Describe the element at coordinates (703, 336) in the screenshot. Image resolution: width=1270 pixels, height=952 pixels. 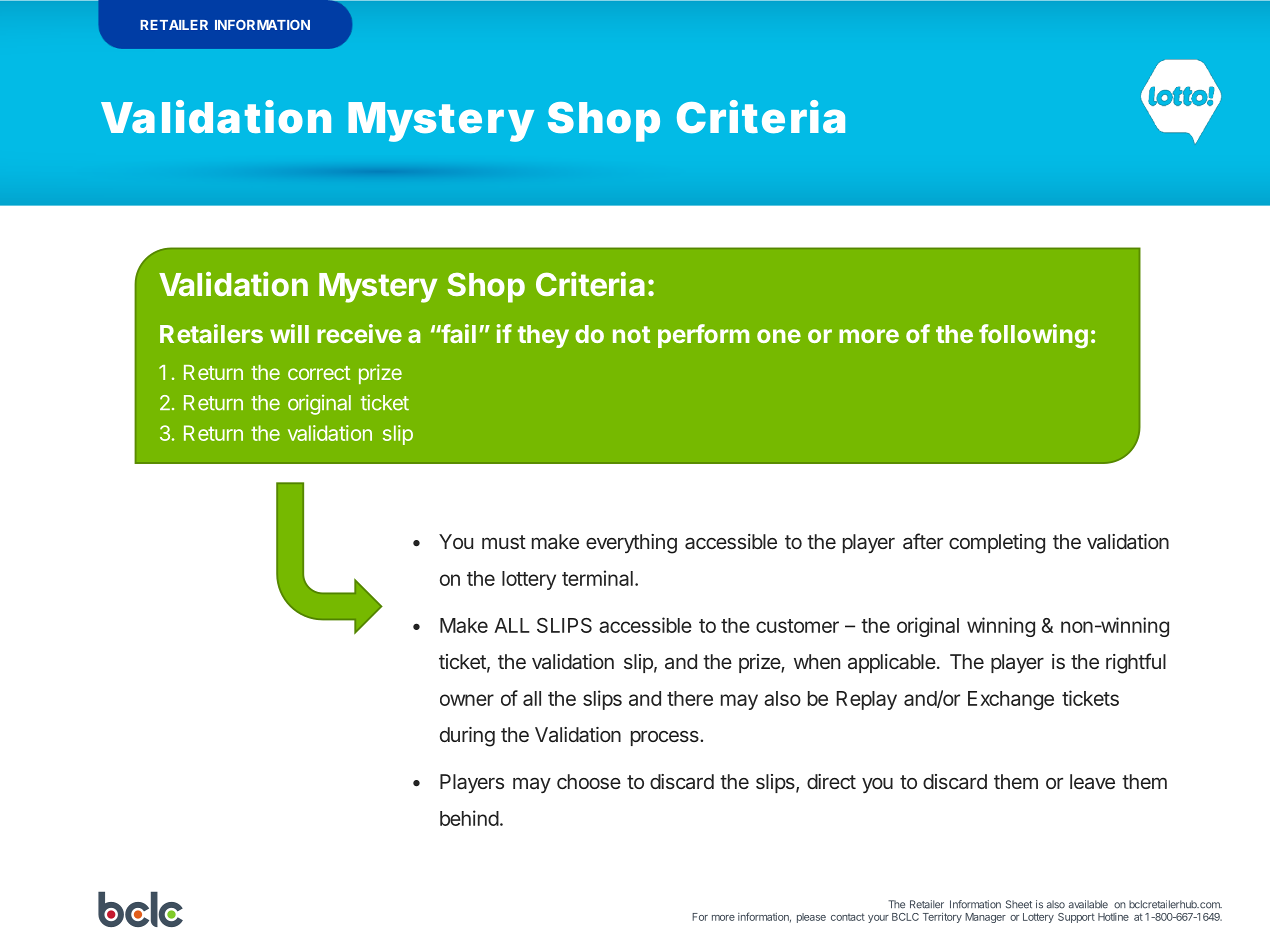
I see `perform` at that location.
